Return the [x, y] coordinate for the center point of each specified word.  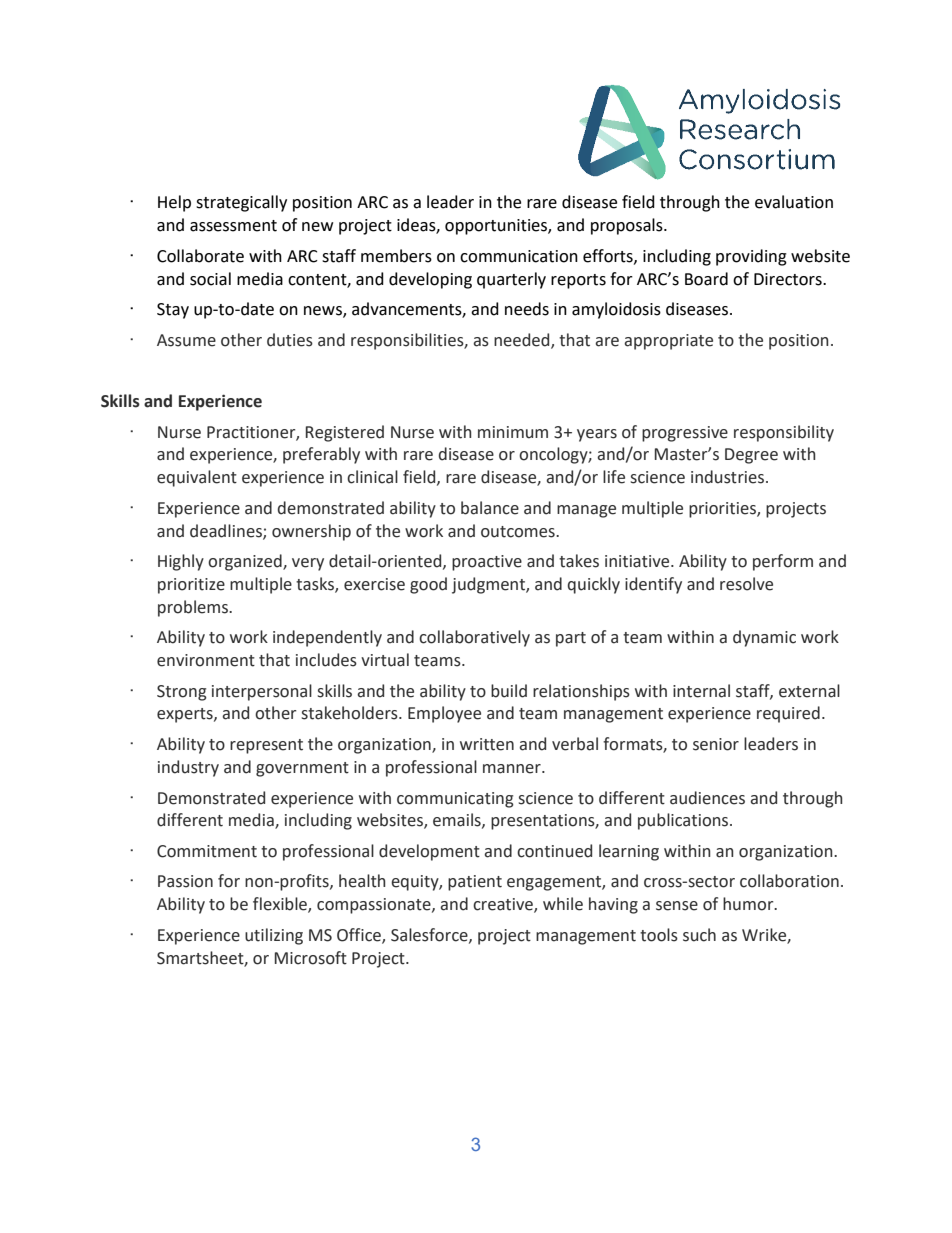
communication [519, 256]
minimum [513, 432]
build [509, 691]
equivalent [197, 478]
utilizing [274, 936]
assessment [233, 226]
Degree [751, 456]
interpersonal [262, 692]
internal [701, 691]
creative [504, 905]
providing [751, 257]
